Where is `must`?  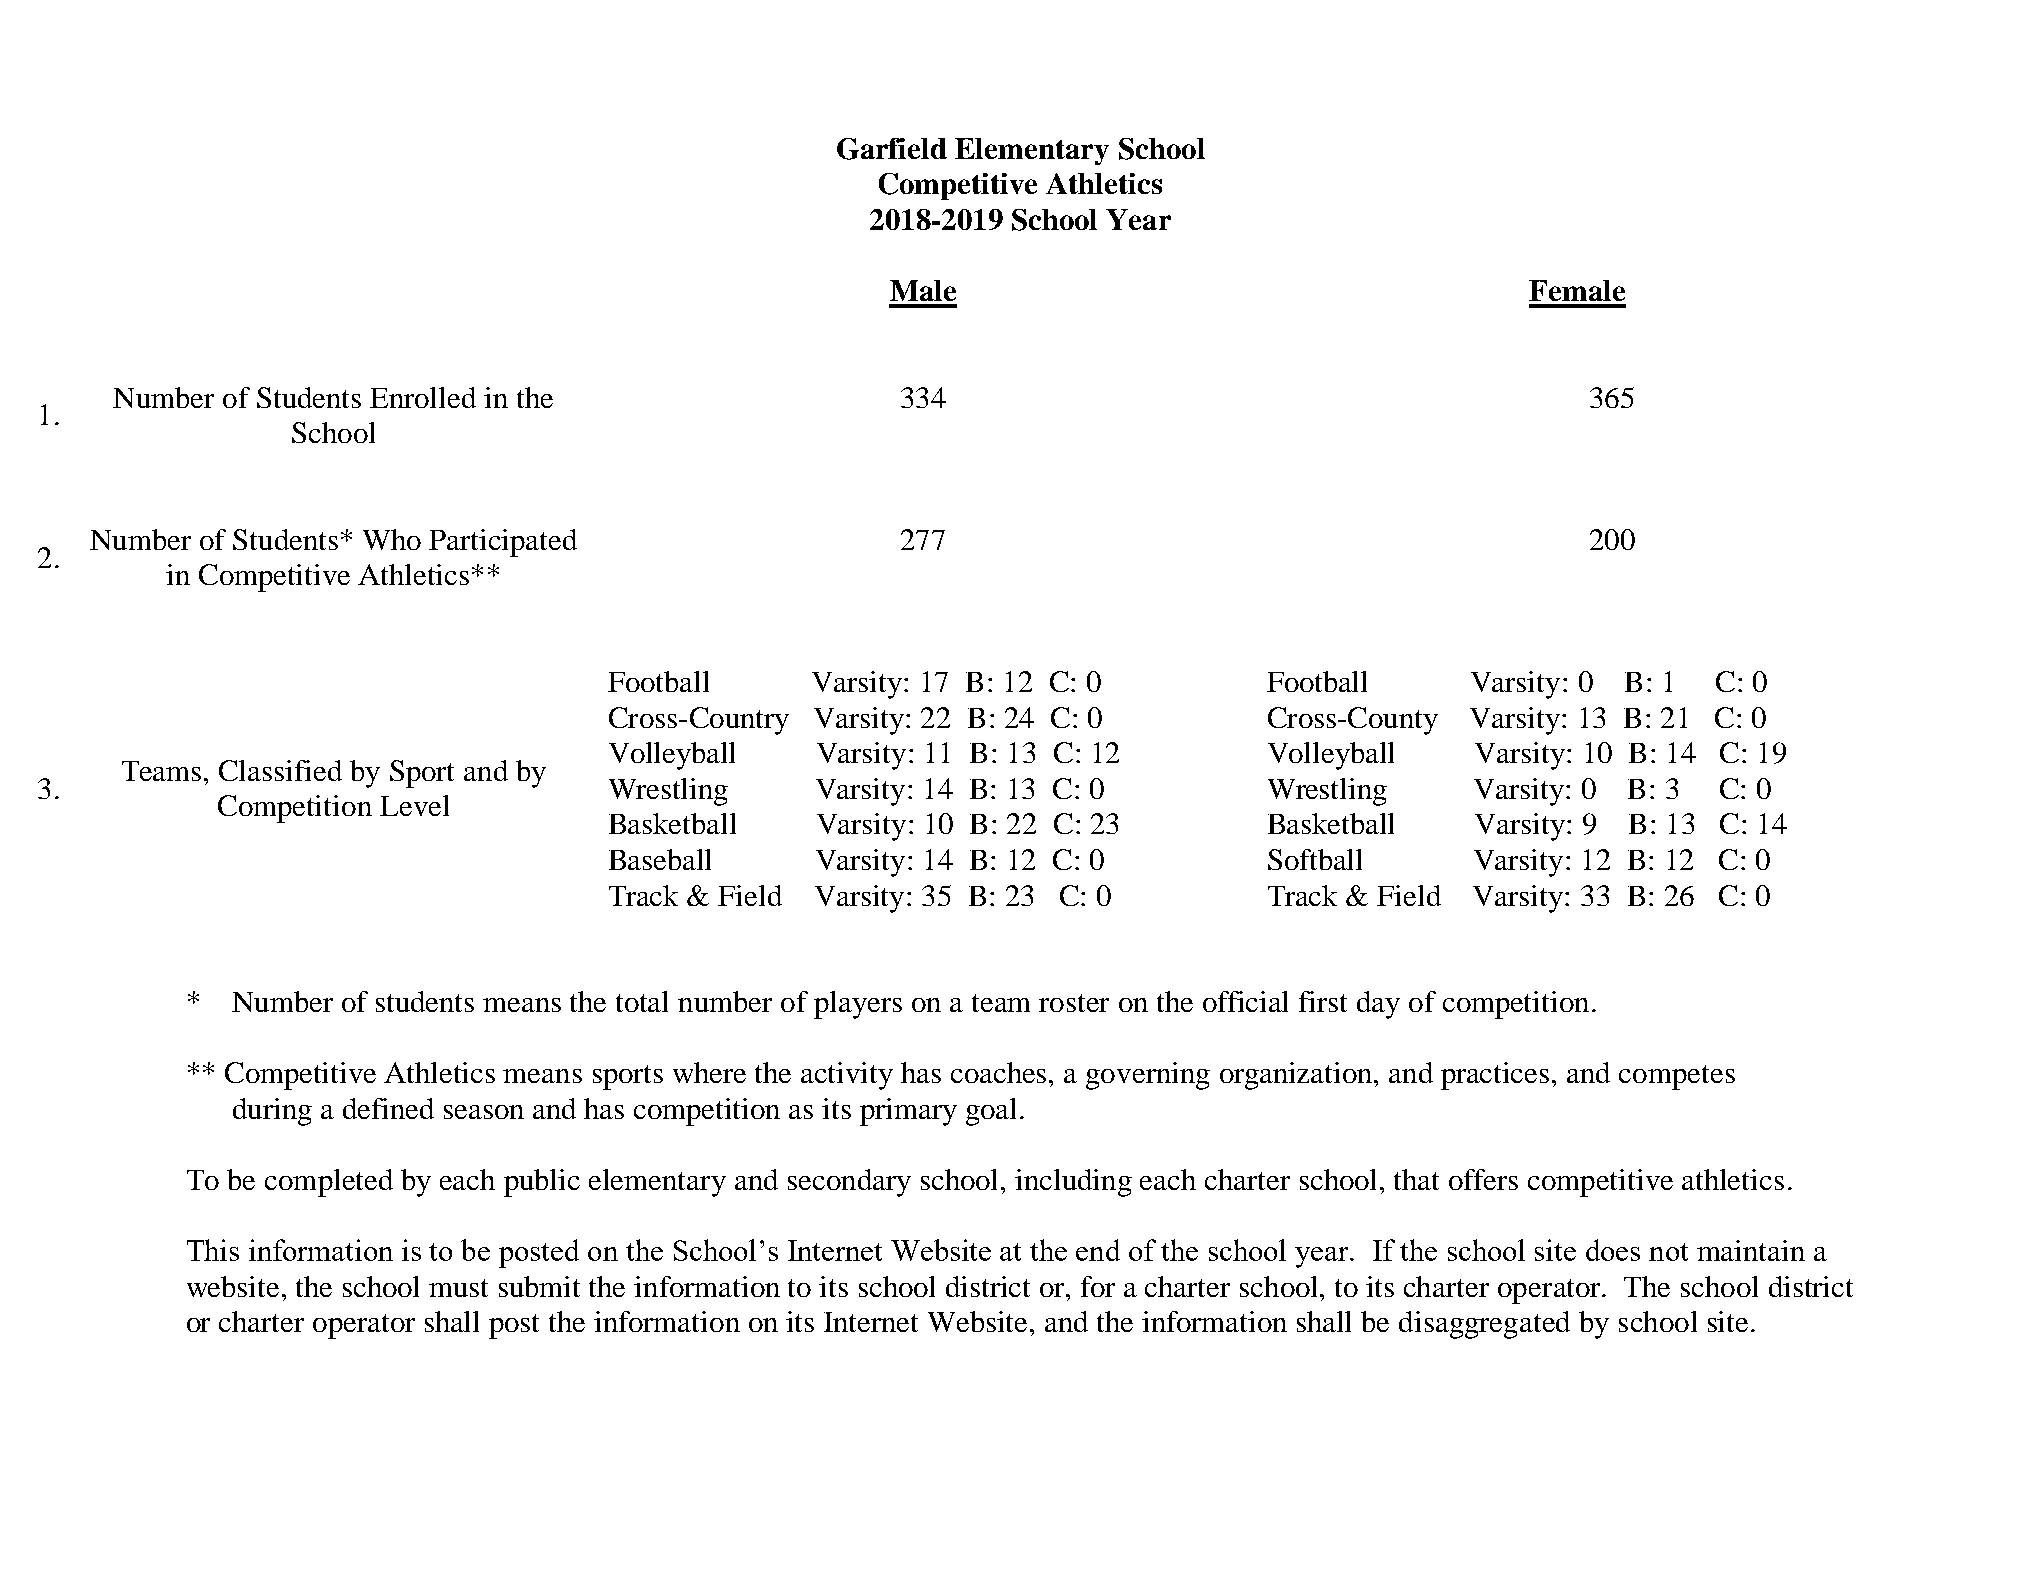
must is located at coordinates (458, 1288).
